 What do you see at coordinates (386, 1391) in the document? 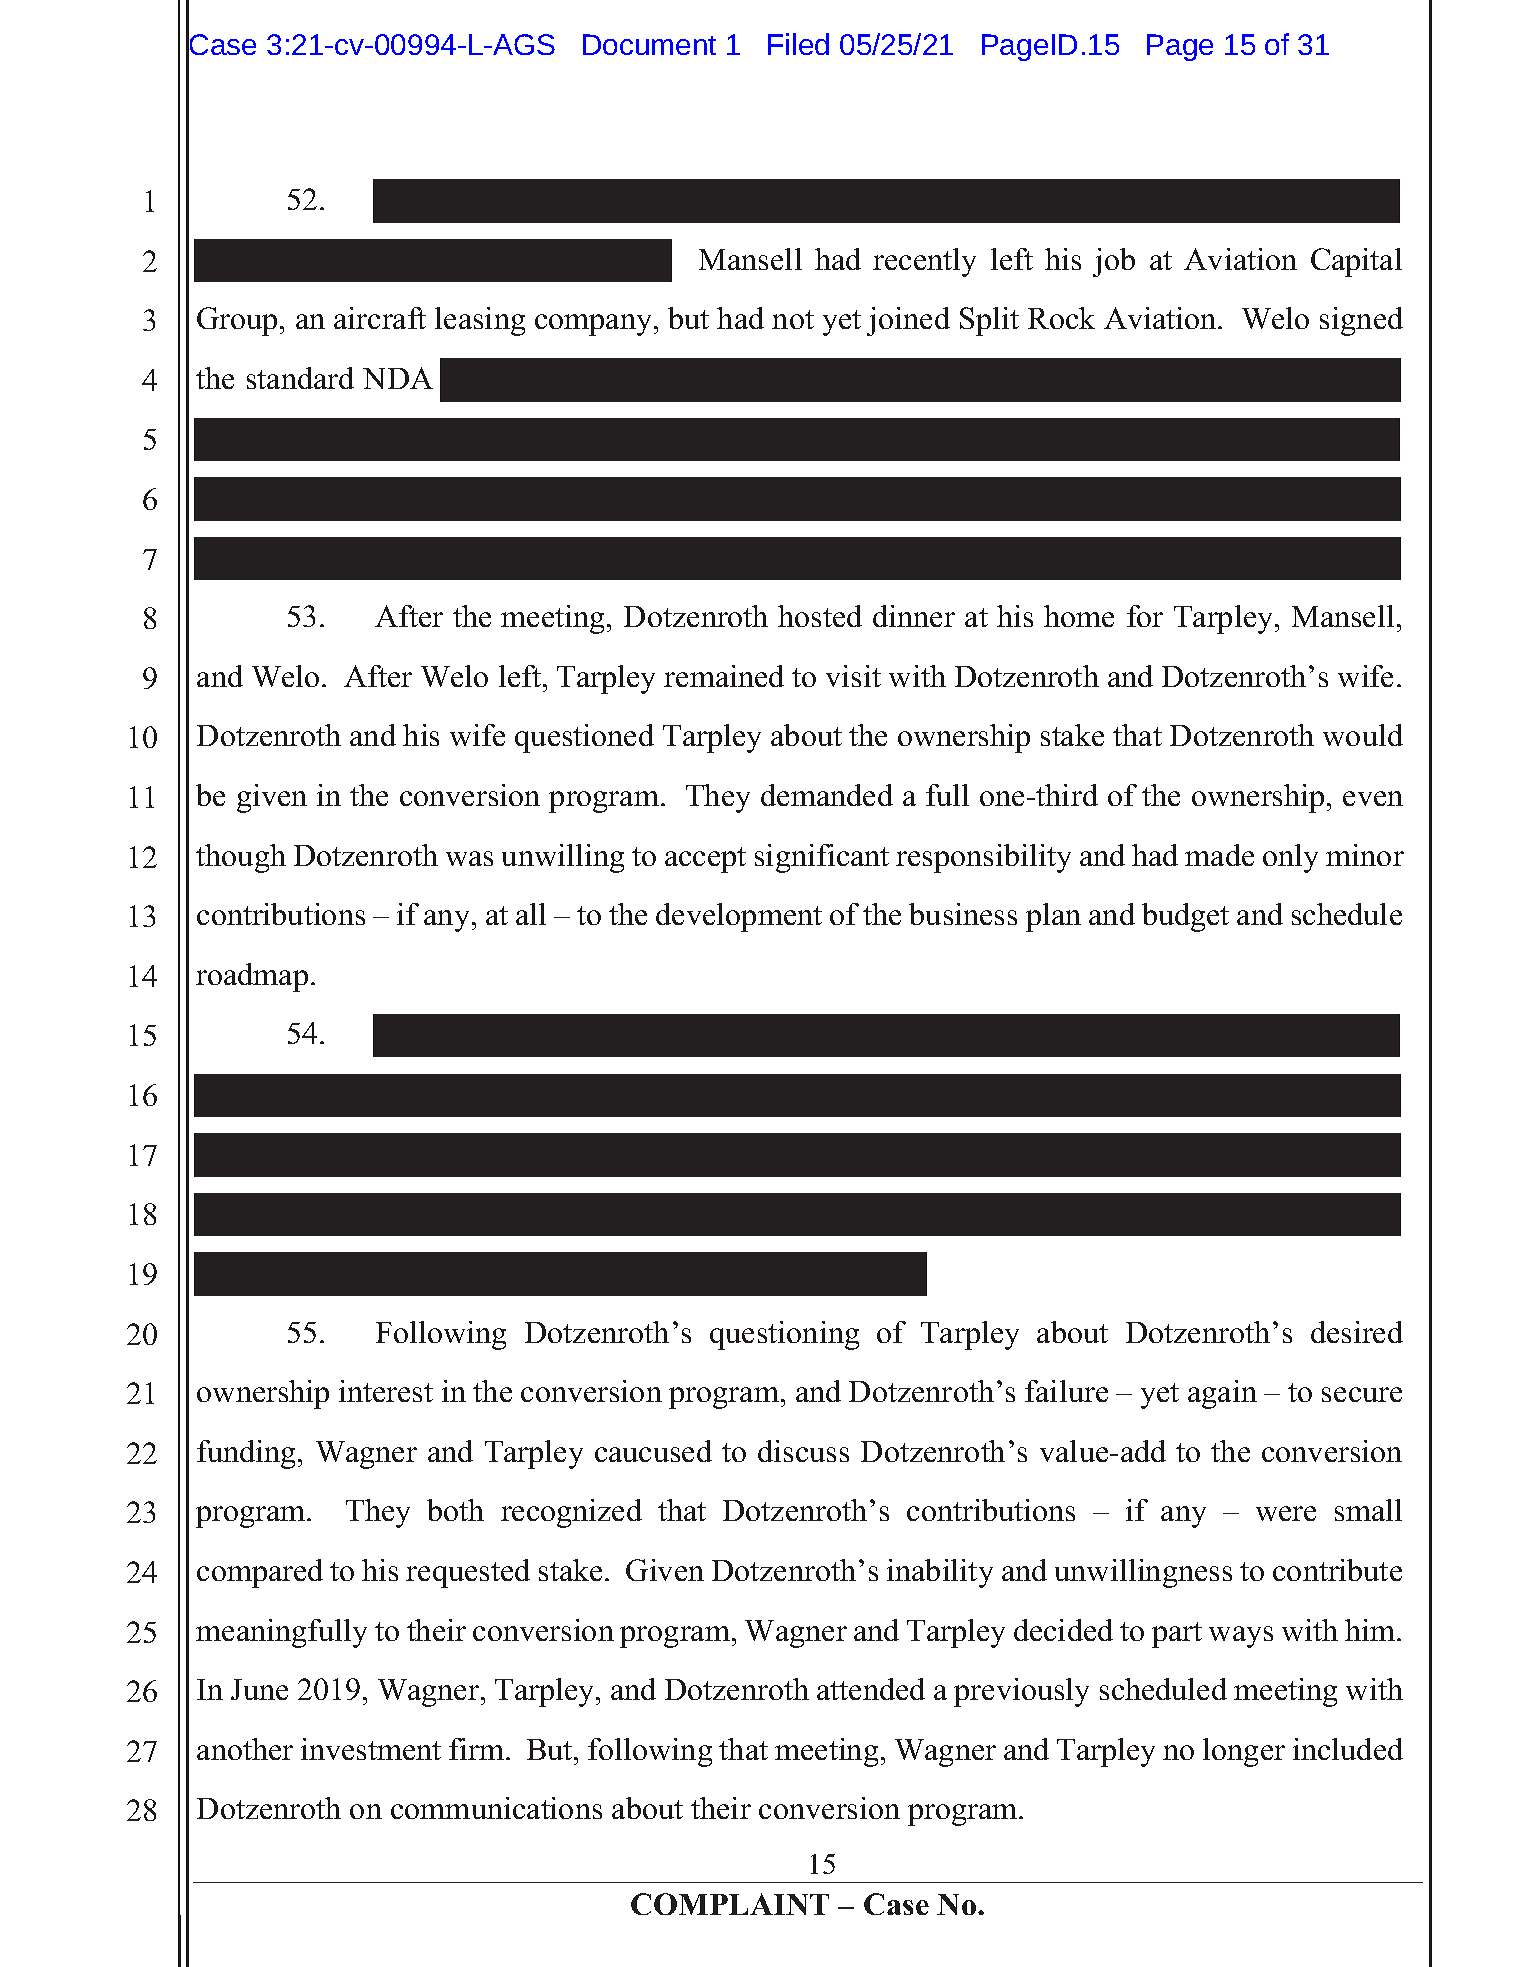
I see `interest` at bounding box center [386, 1391].
